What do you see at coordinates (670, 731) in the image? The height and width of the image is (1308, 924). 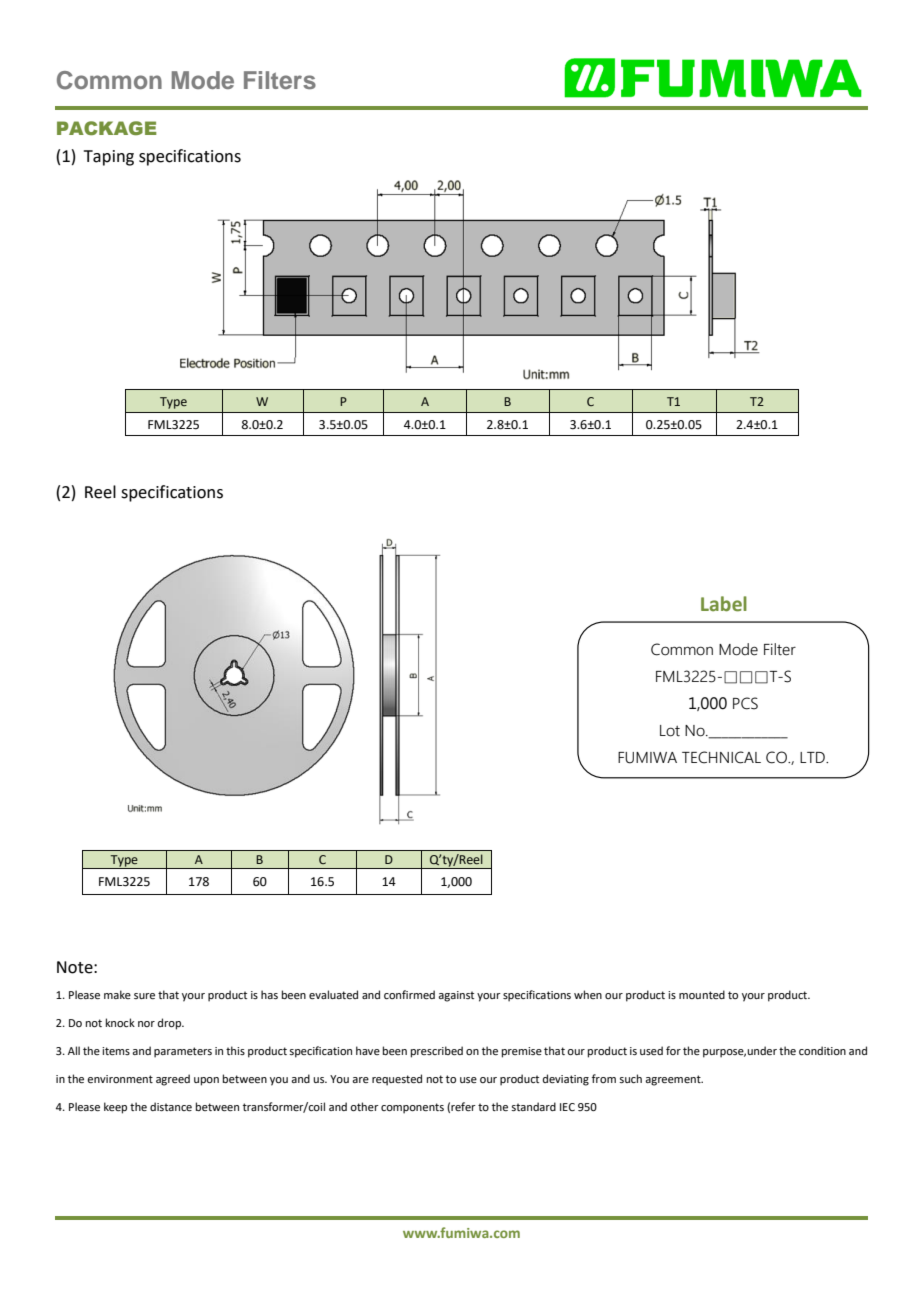 I see `Lot` at bounding box center [670, 731].
